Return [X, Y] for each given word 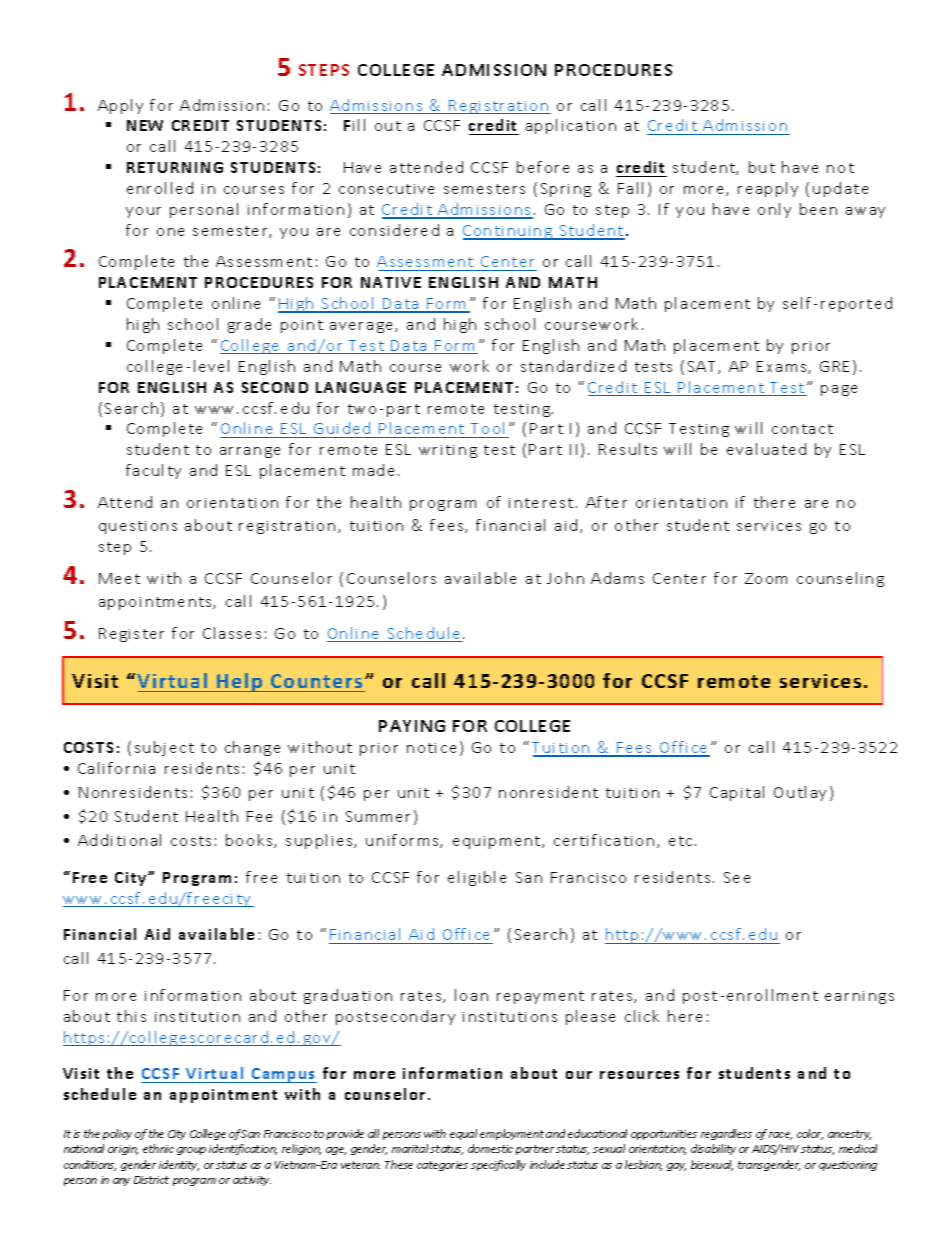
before [543, 167]
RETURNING [175, 167]
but [762, 167]
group [191, 1151]
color [810, 1134]
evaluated [766, 449]
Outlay [800, 793]
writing [448, 451]
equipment [496, 842]
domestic [490, 1148]
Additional [119, 840]
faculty [153, 471]
